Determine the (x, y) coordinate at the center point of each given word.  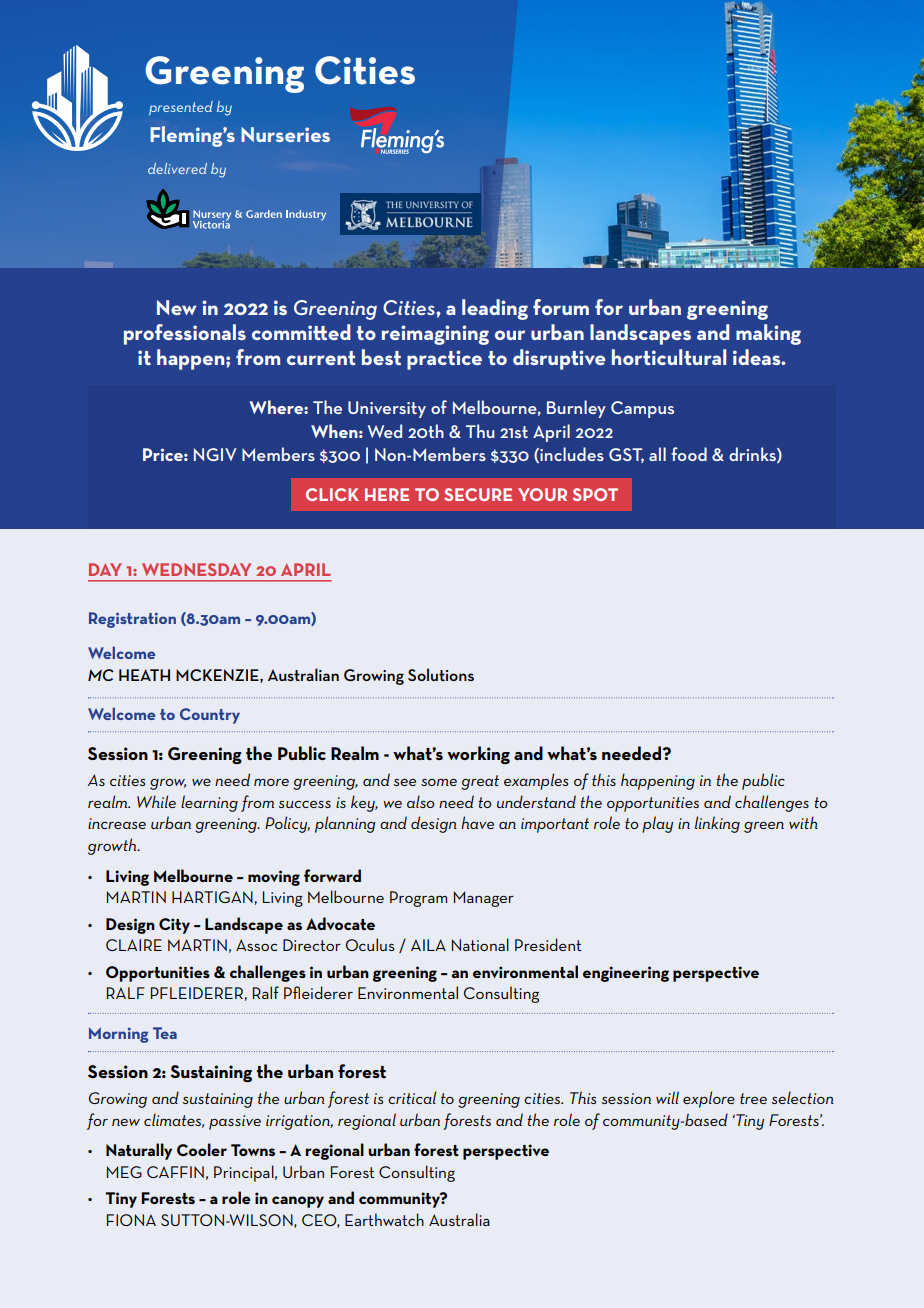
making (768, 334)
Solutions (441, 674)
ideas (758, 357)
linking (717, 824)
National (480, 944)
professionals (185, 334)
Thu (480, 431)
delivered (177, 168)
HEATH (144, 675)
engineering (626, 974)
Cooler (202, 1149)
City (174, 926)
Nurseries (285, 134)
